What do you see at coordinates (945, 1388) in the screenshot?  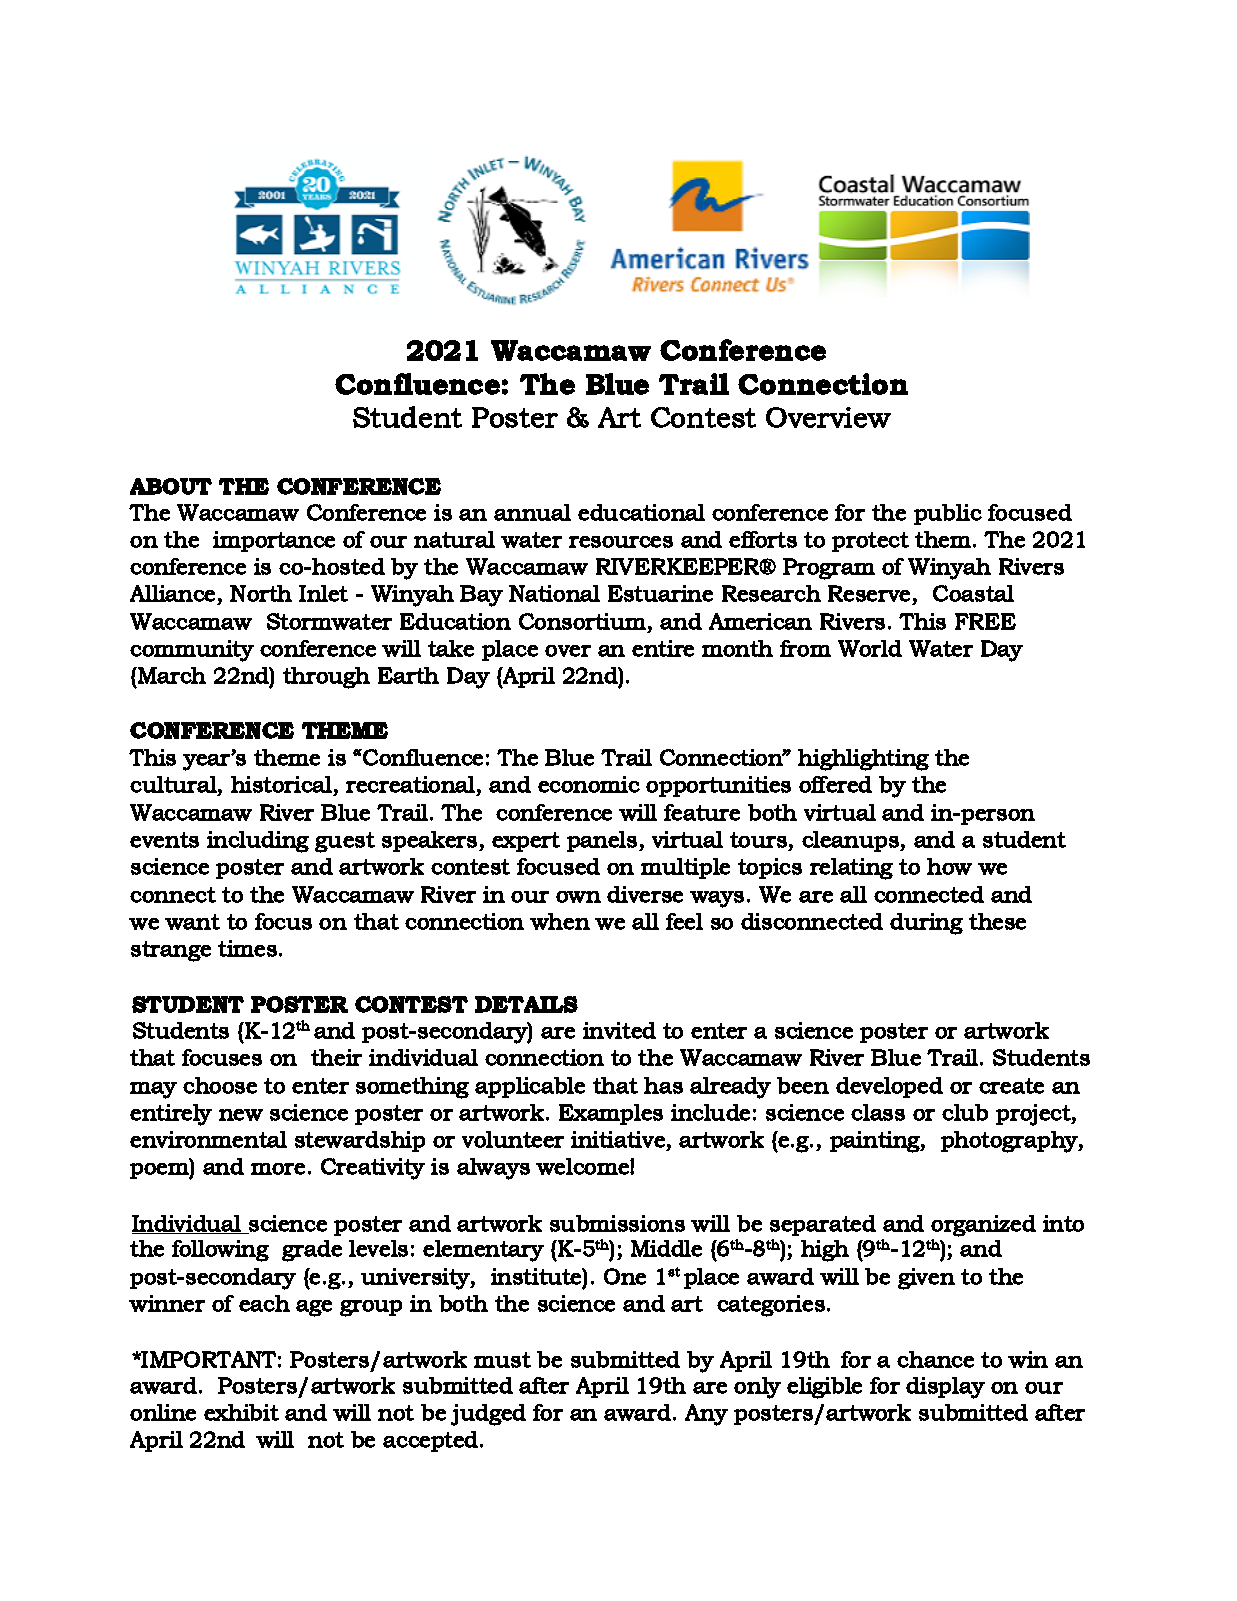 I see `display` at bounding box center [945, 1388].
